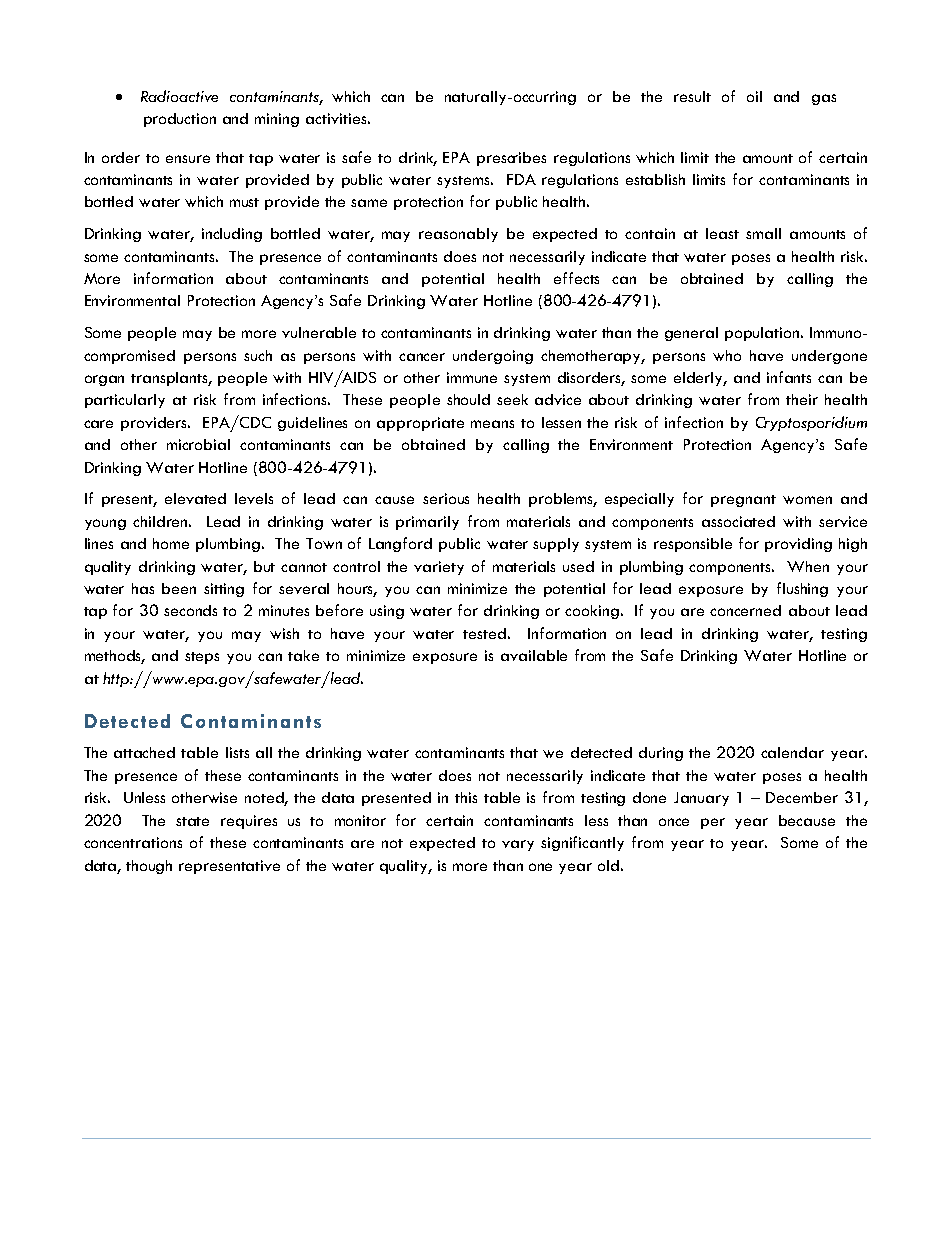 The width and height of the image is (952, 1233). What do you see at coordinates (192, 821) in the image?
I see `state` at bounding box center [192, 821].
